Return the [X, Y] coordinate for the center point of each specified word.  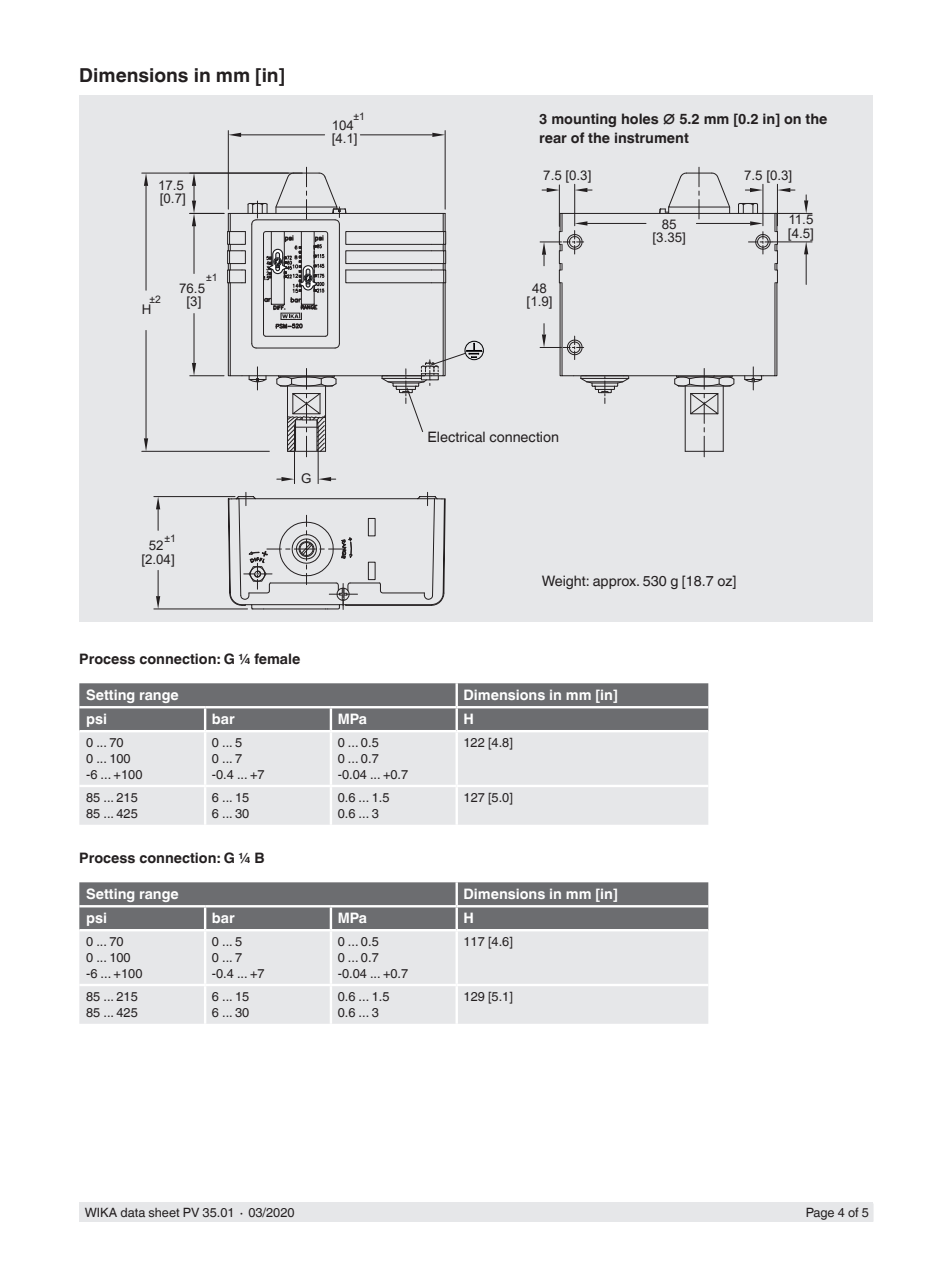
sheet [164, 1212]
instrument [652, 137]
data [133, 1212]
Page [820, 1213]
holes [640, 118]
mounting [584, 120]
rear [553, 139]
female [277, 659]
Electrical [456, 436]
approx [616, 583]
